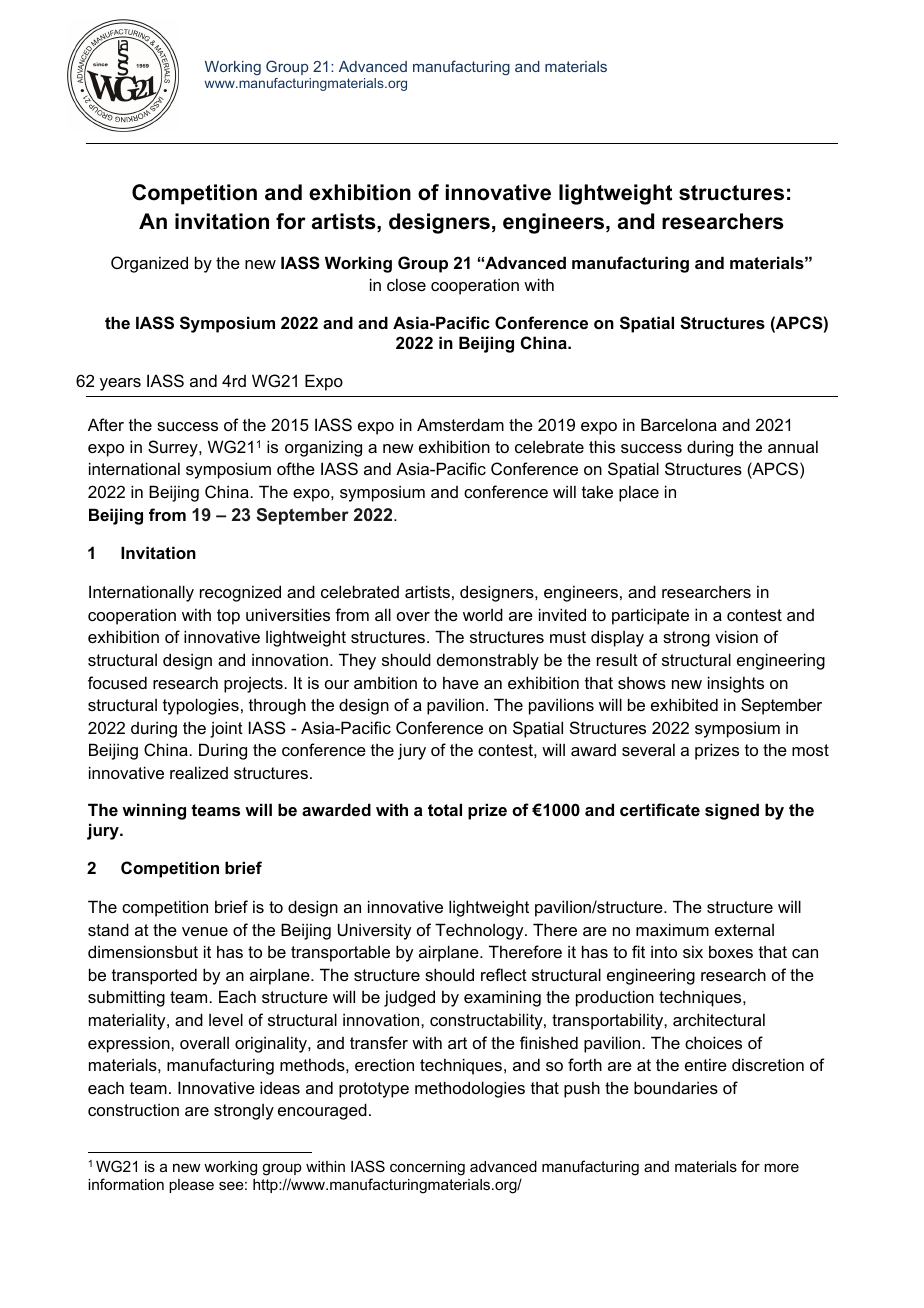 The height and width of the image is (1308, 924). What do you see at coordinates (732, 811) in the image?
I see `signed` at bounding box center [732, 811].
